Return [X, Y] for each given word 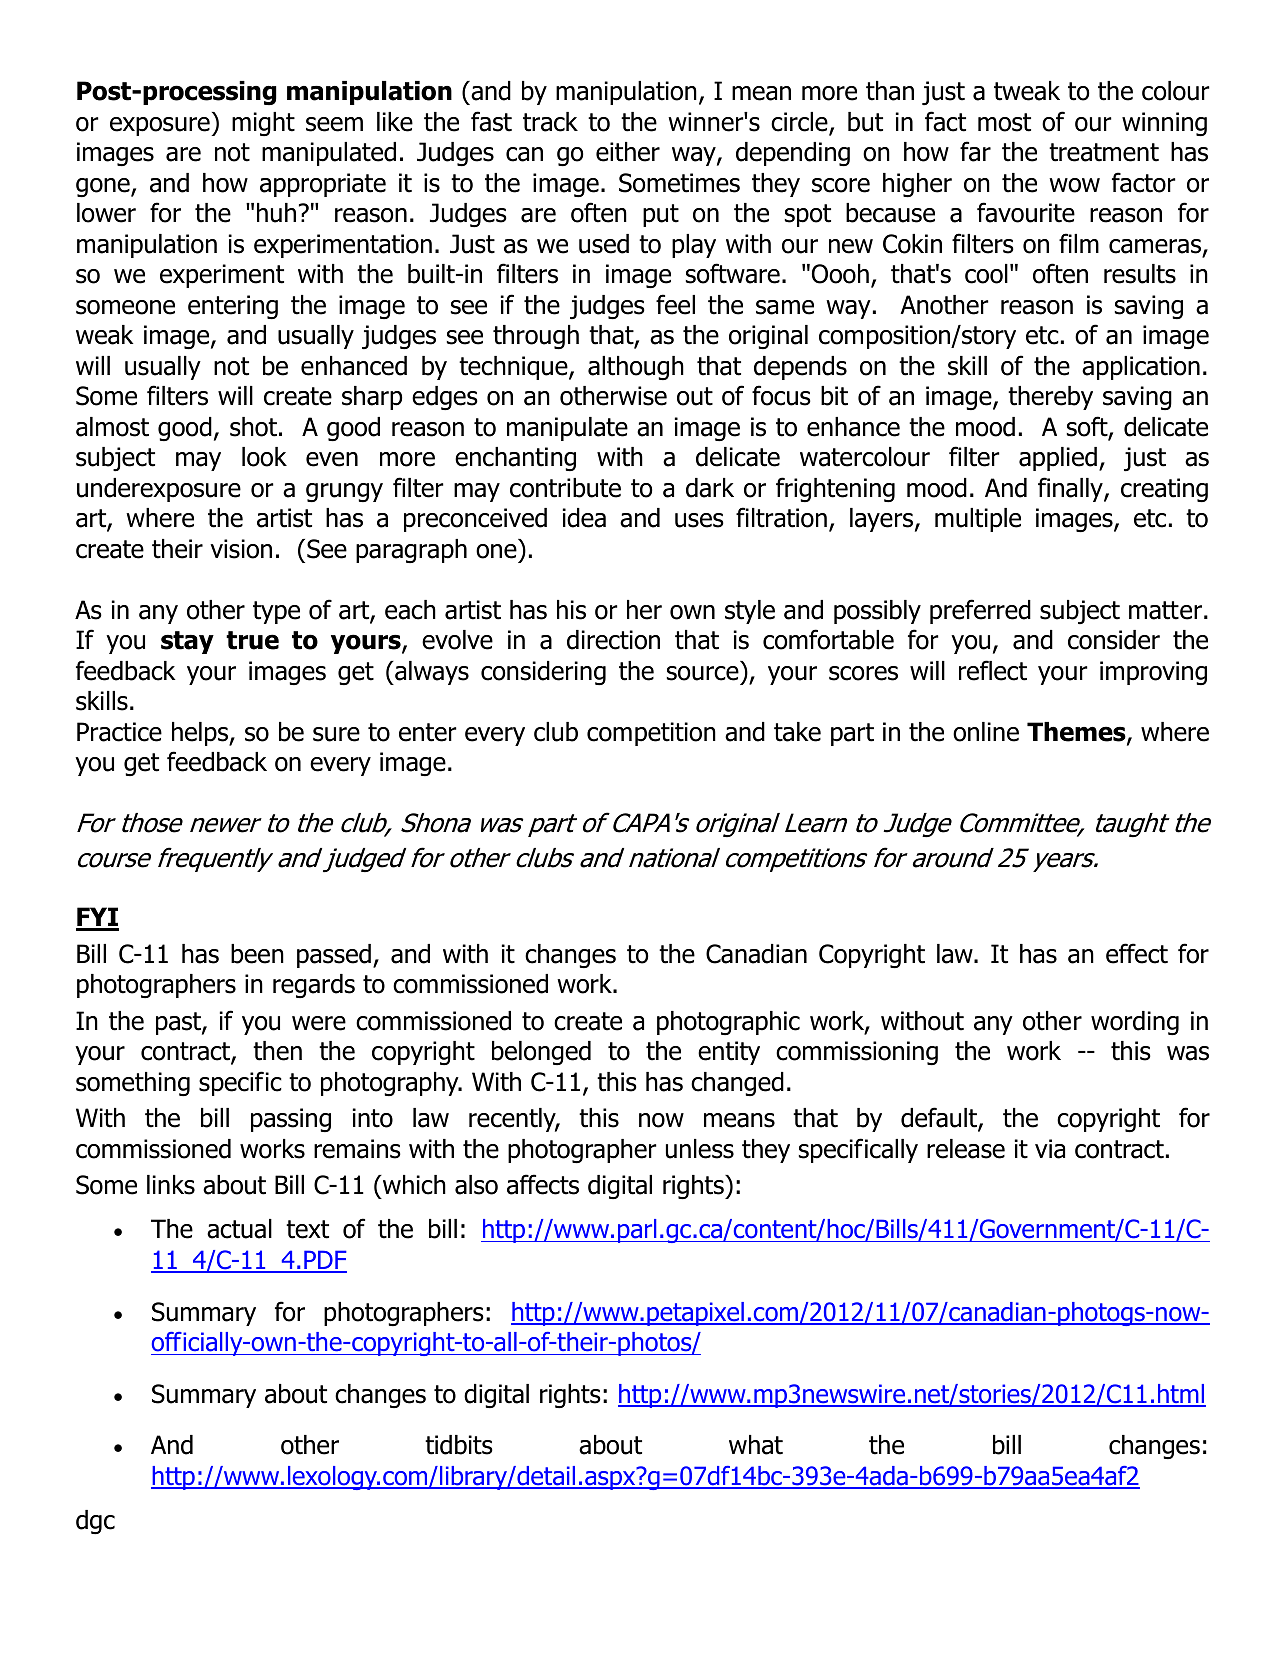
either [628, 152]
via [1050, 1149]
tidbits [459, 1445]
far [975, 151]
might [263, 124]
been [257, 954]
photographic [728, 1023]
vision [241, 549]
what [756, 1445]
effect [1137, 953]
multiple [978, 520]
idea [584, 518]
